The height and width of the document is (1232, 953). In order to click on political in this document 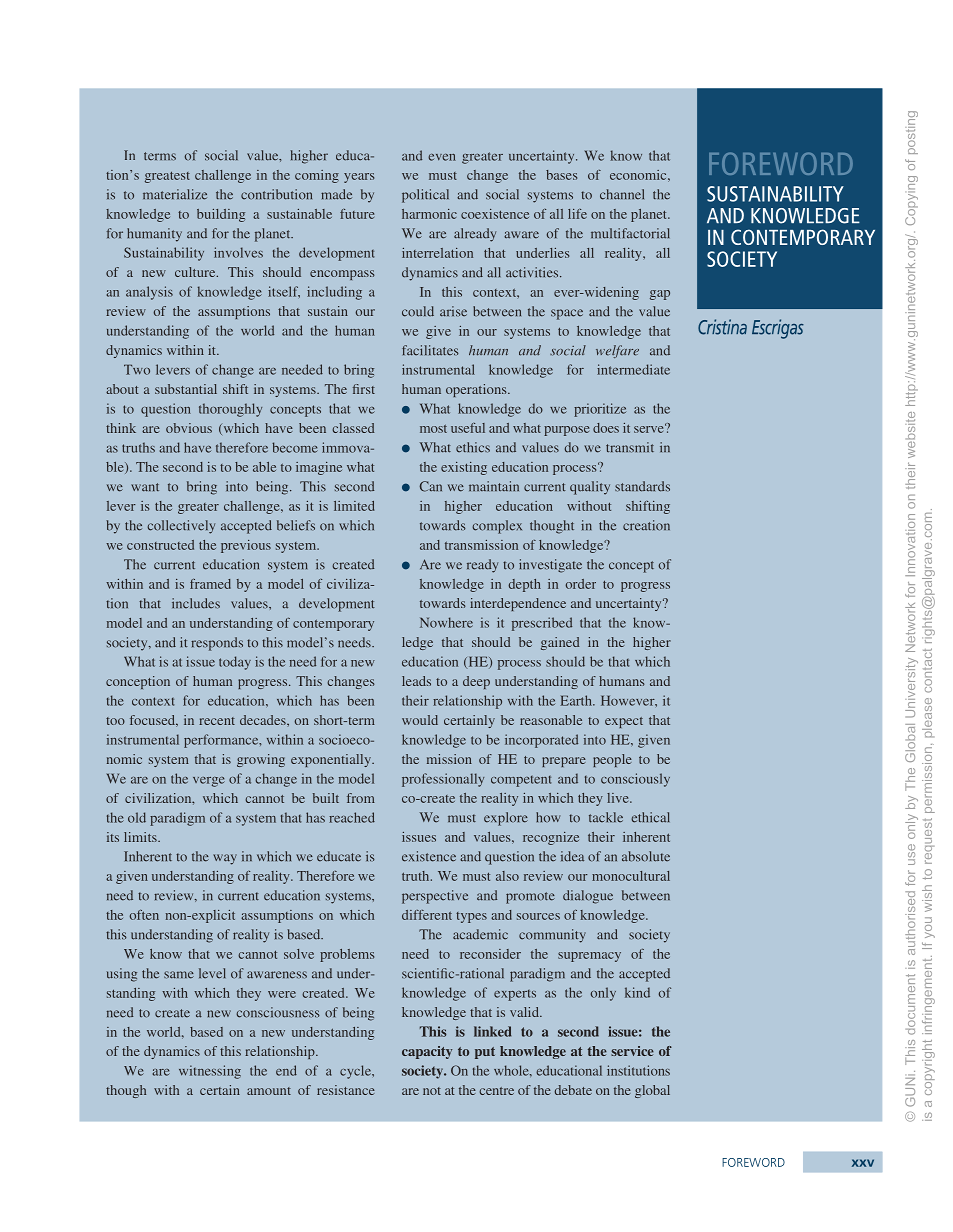, I will do `click(425, 196)`.
